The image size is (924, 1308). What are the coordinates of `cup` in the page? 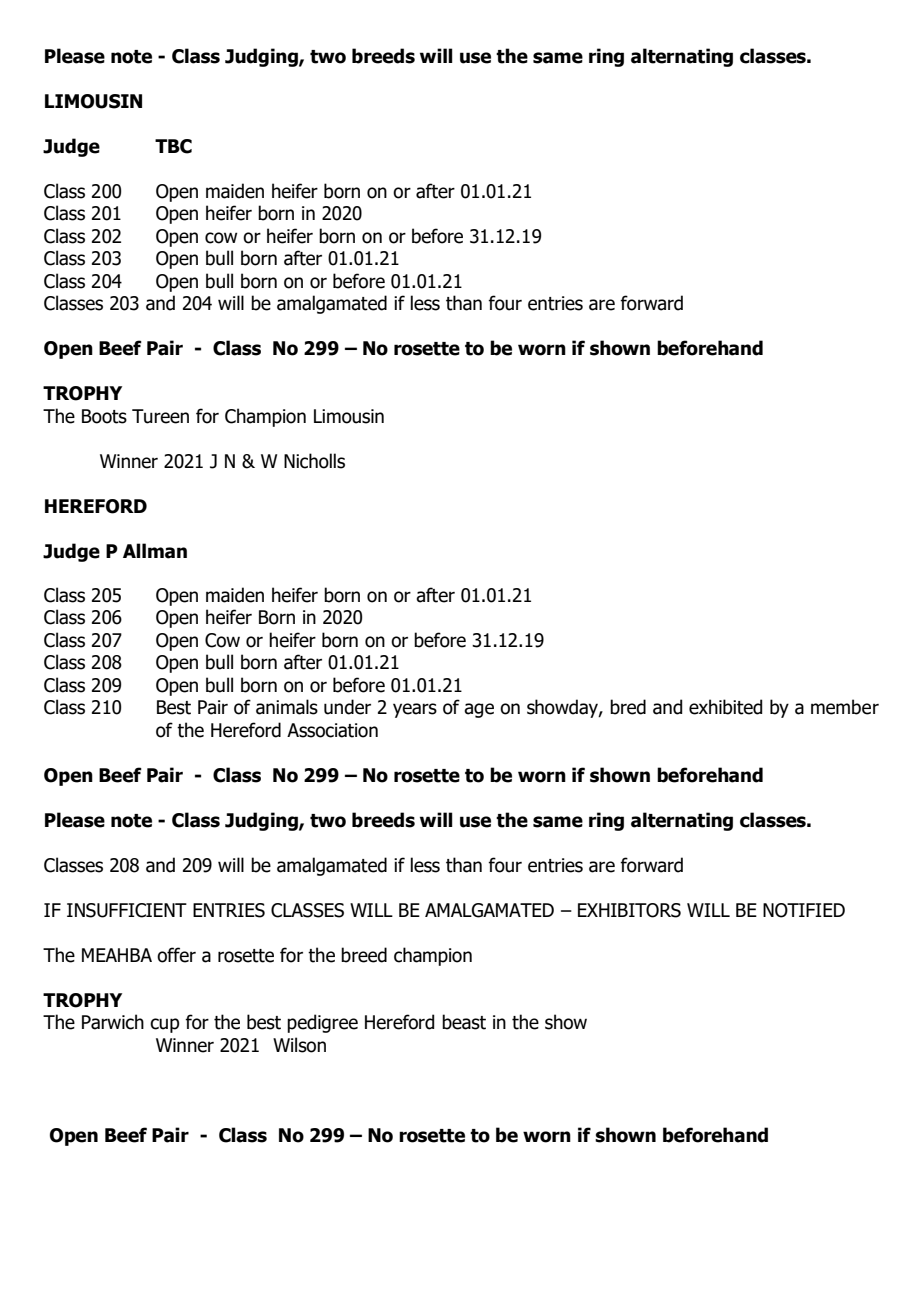 It's located at (164, 1025).
